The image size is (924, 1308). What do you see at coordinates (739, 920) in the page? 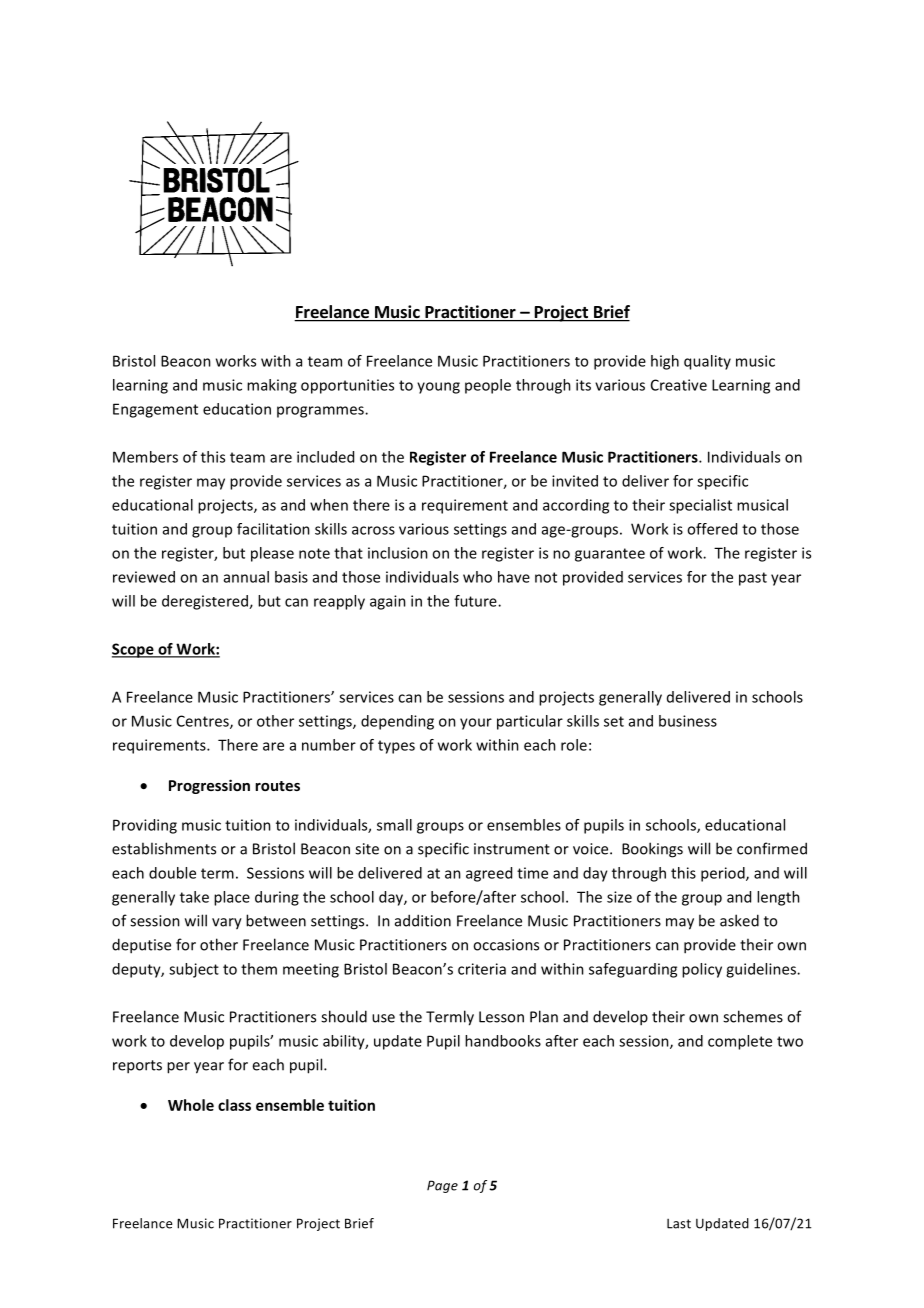
I see `asked` at bounding box center [739, 920].
